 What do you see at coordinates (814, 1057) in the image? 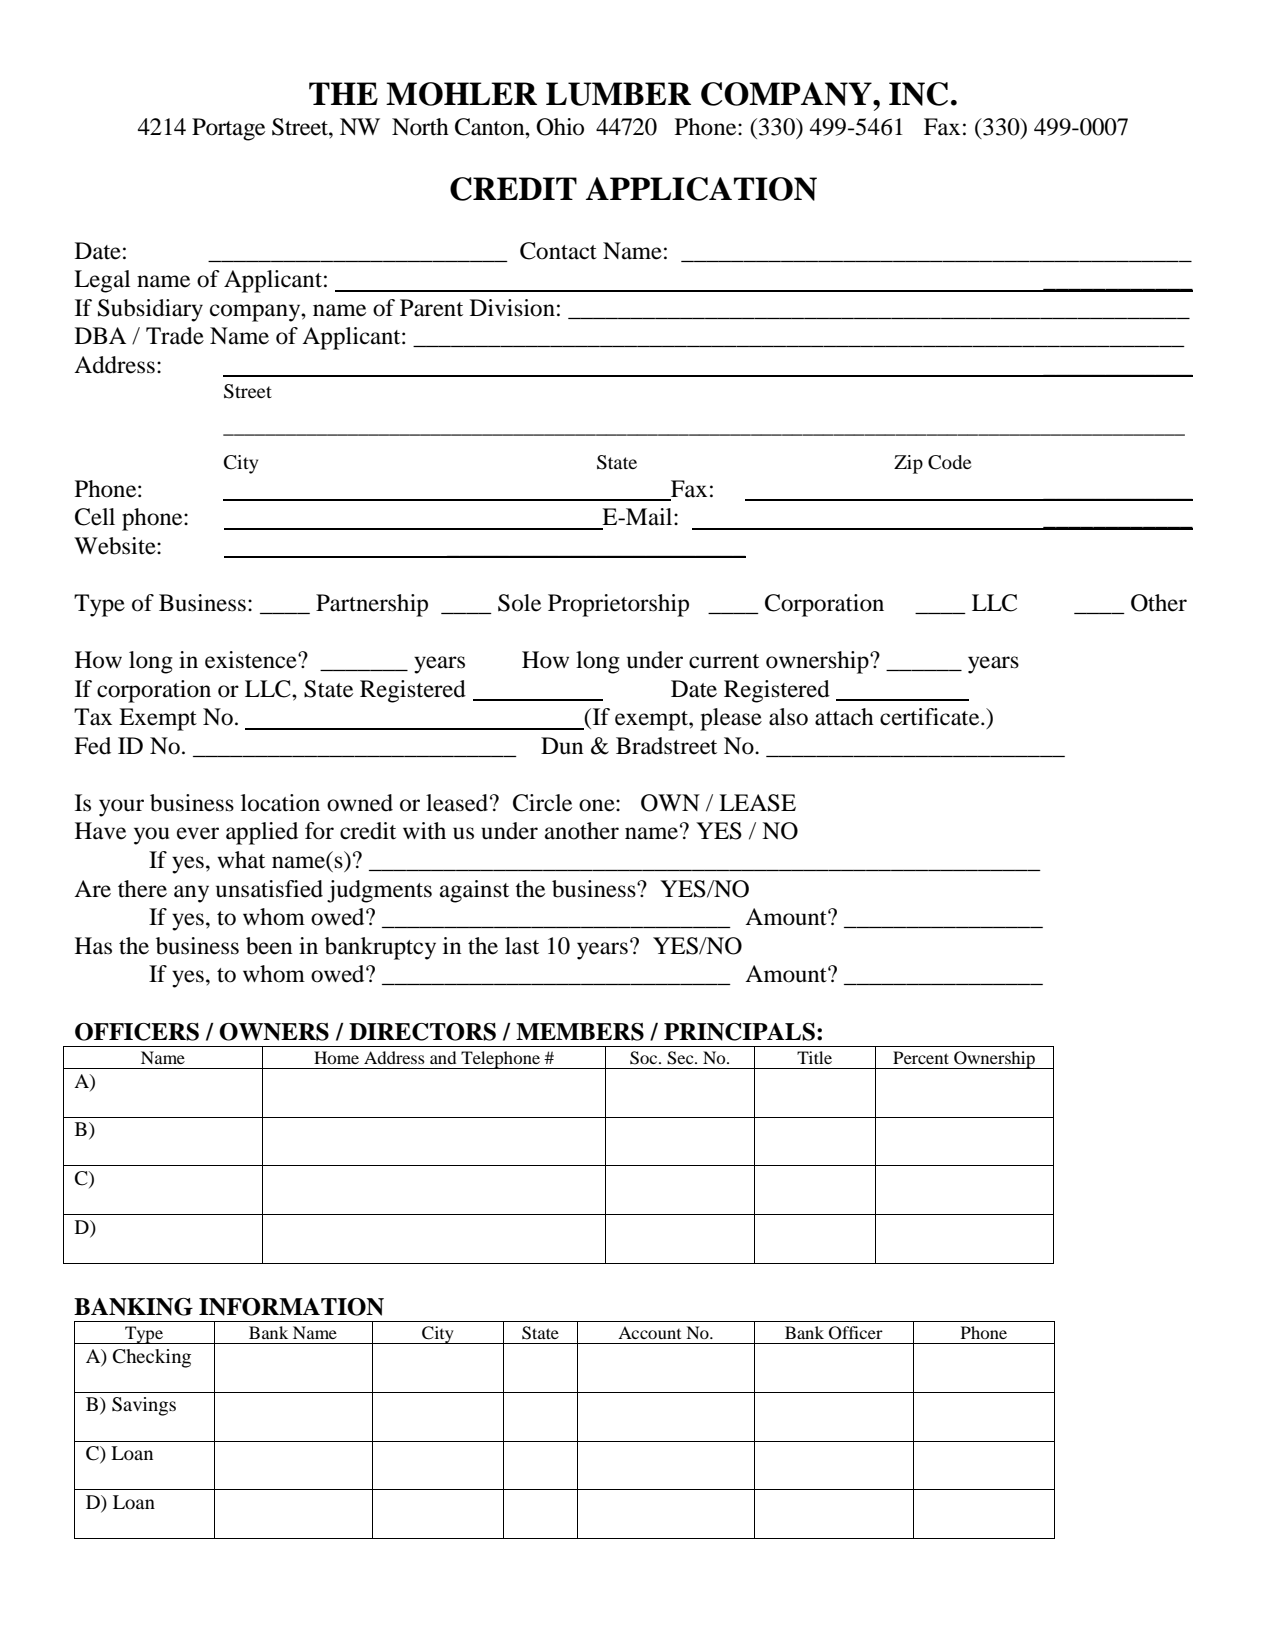
I see `Title` at bounding box center [814, 1057].
